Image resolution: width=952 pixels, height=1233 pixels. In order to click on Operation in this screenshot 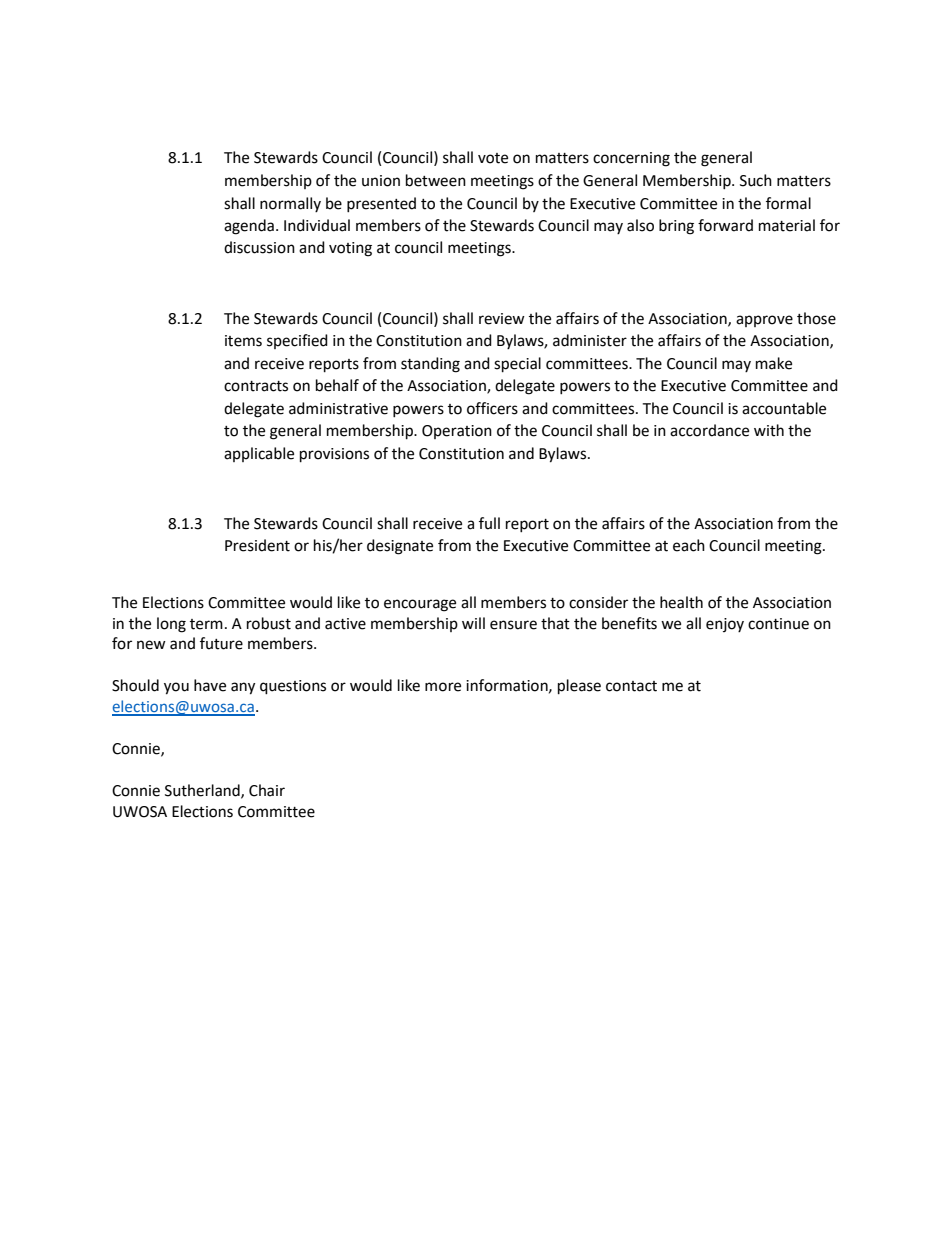, I will do `click(457, 432)`.
